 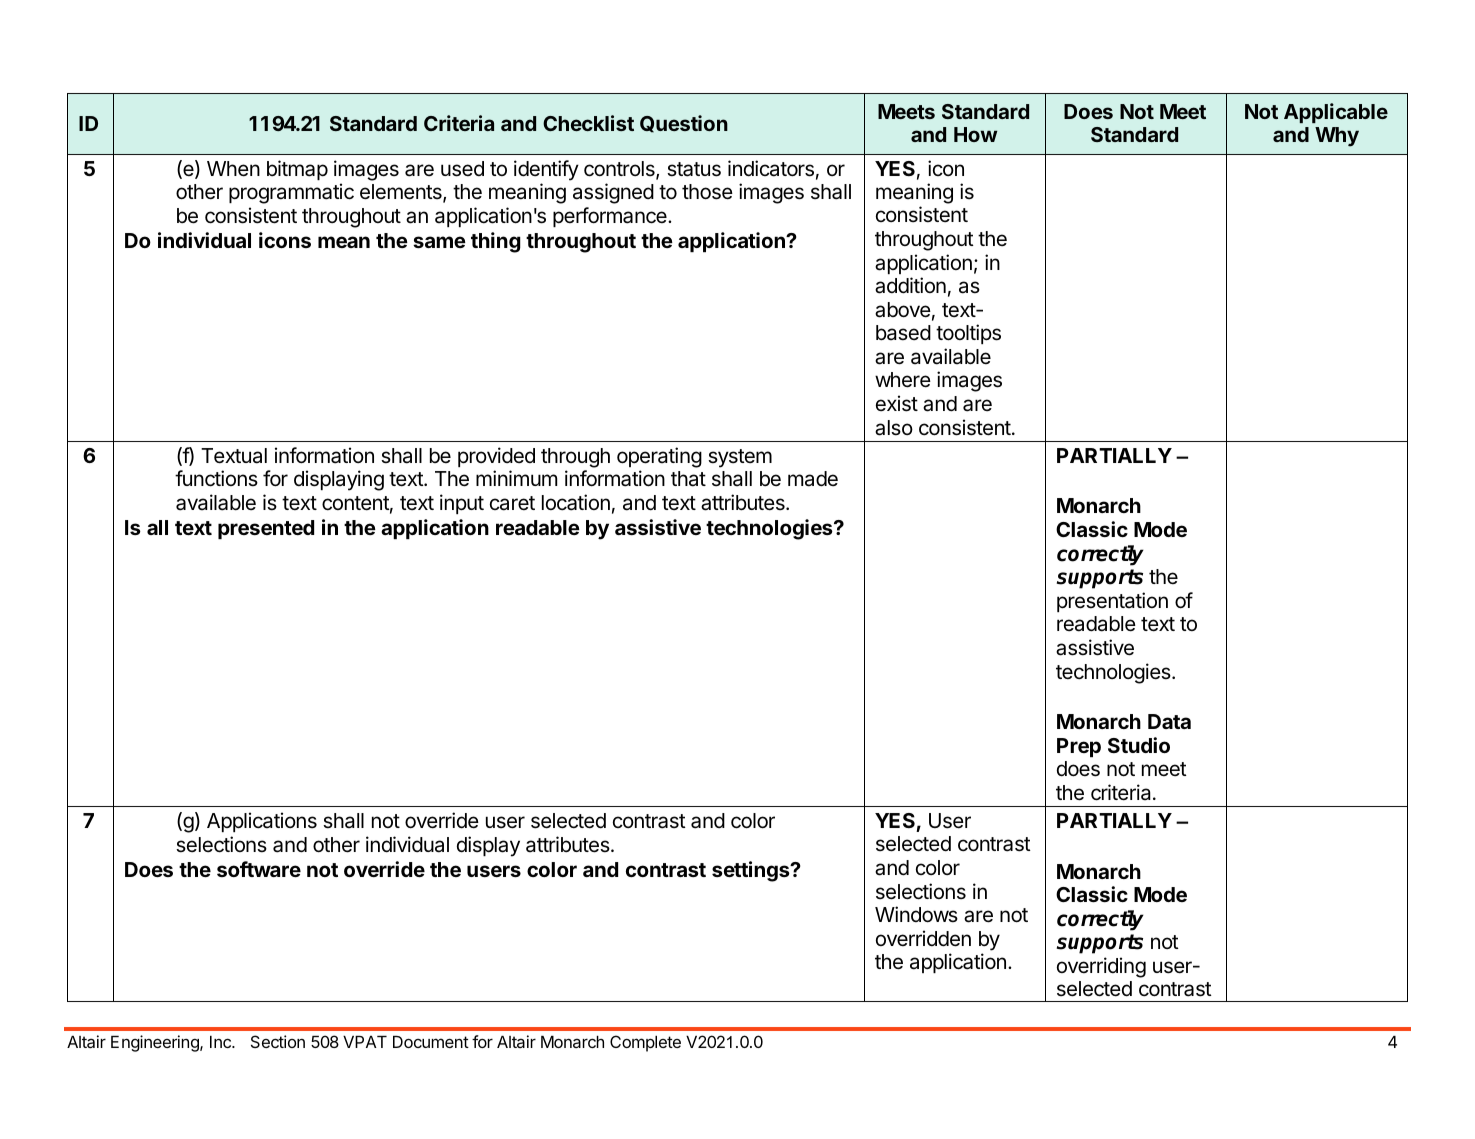 I want to click on bitmap, so click(x=297, y=170).
